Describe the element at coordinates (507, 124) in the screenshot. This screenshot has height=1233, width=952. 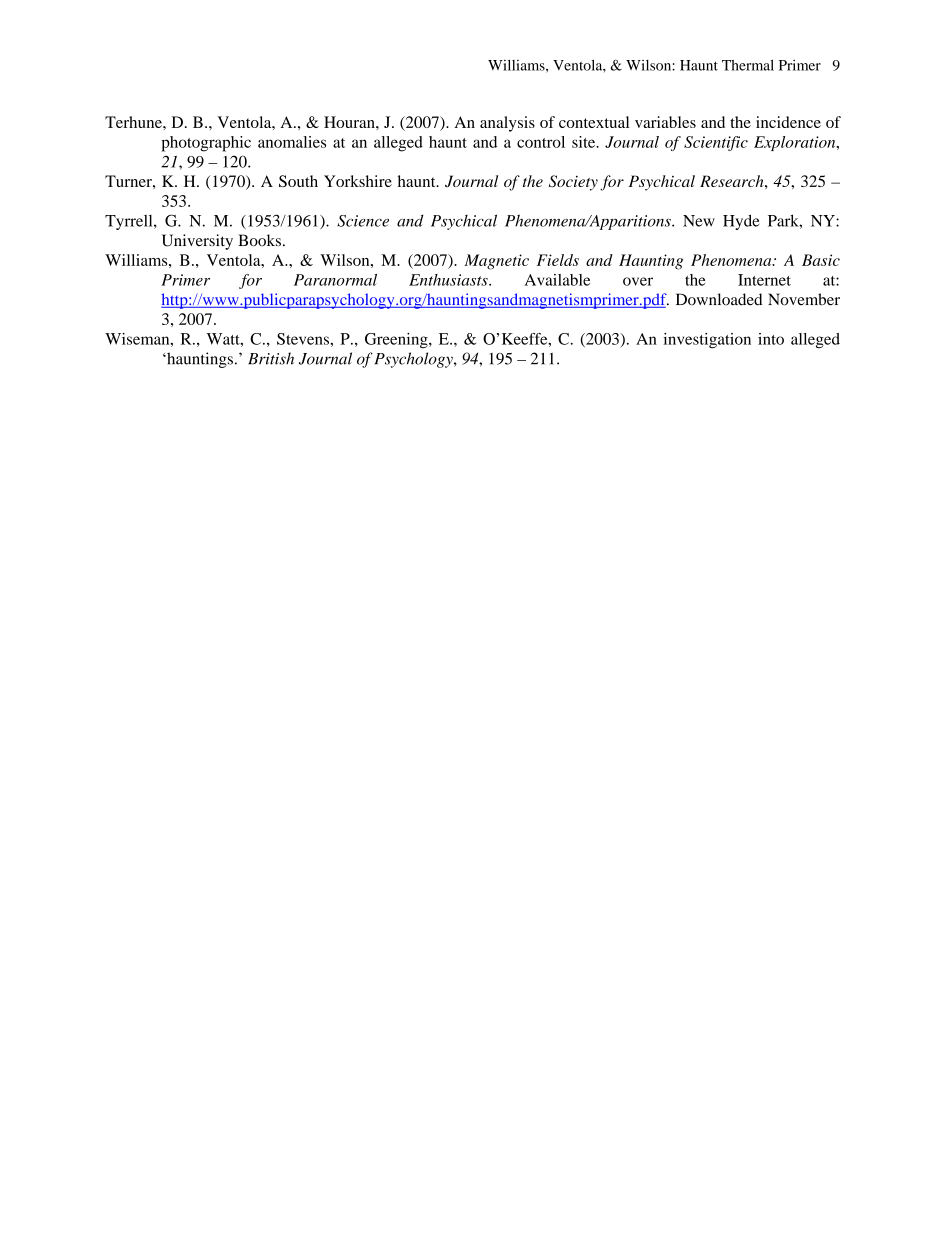
I see `analysis` at that location.
